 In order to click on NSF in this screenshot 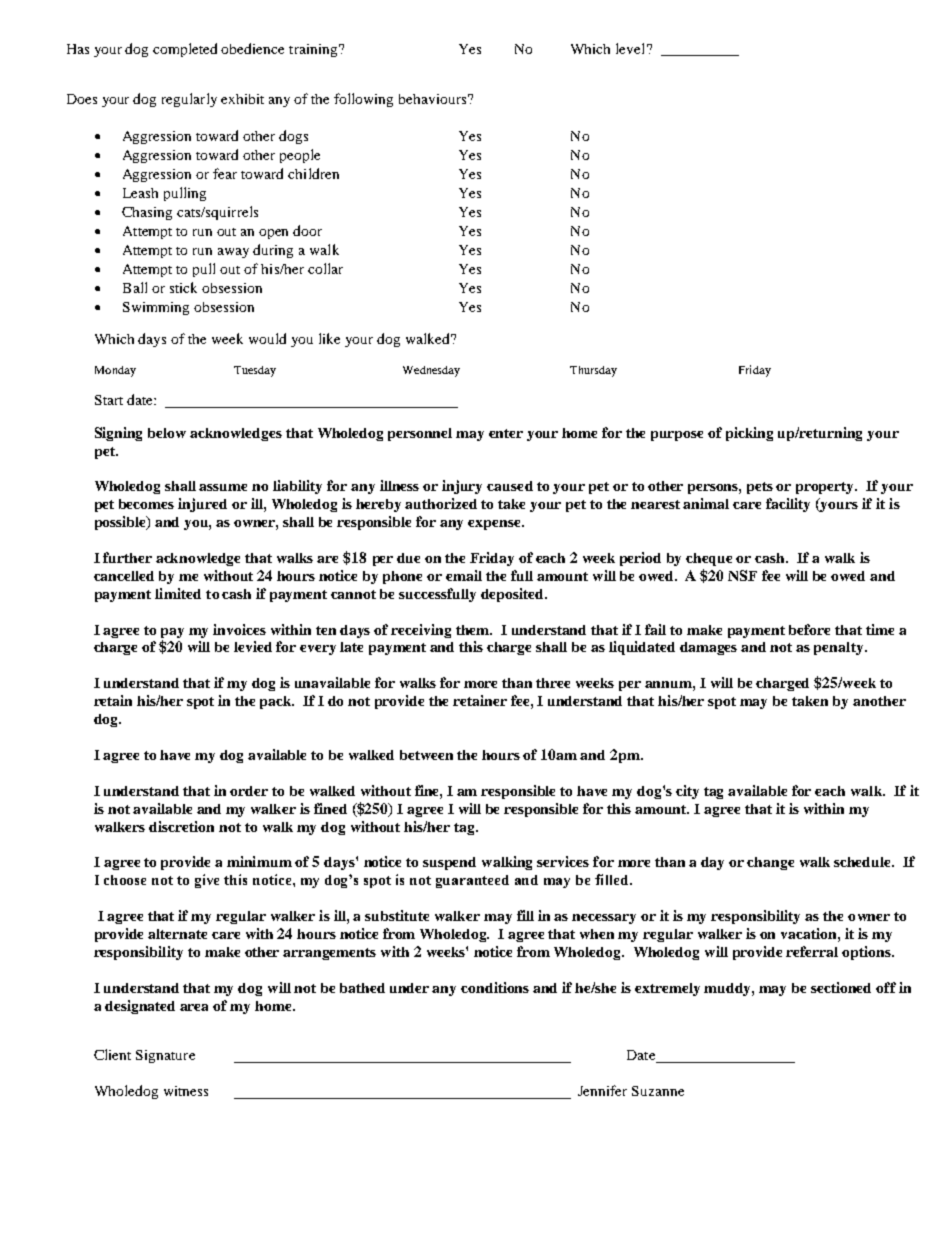, I will do `click(742, 575)`.
